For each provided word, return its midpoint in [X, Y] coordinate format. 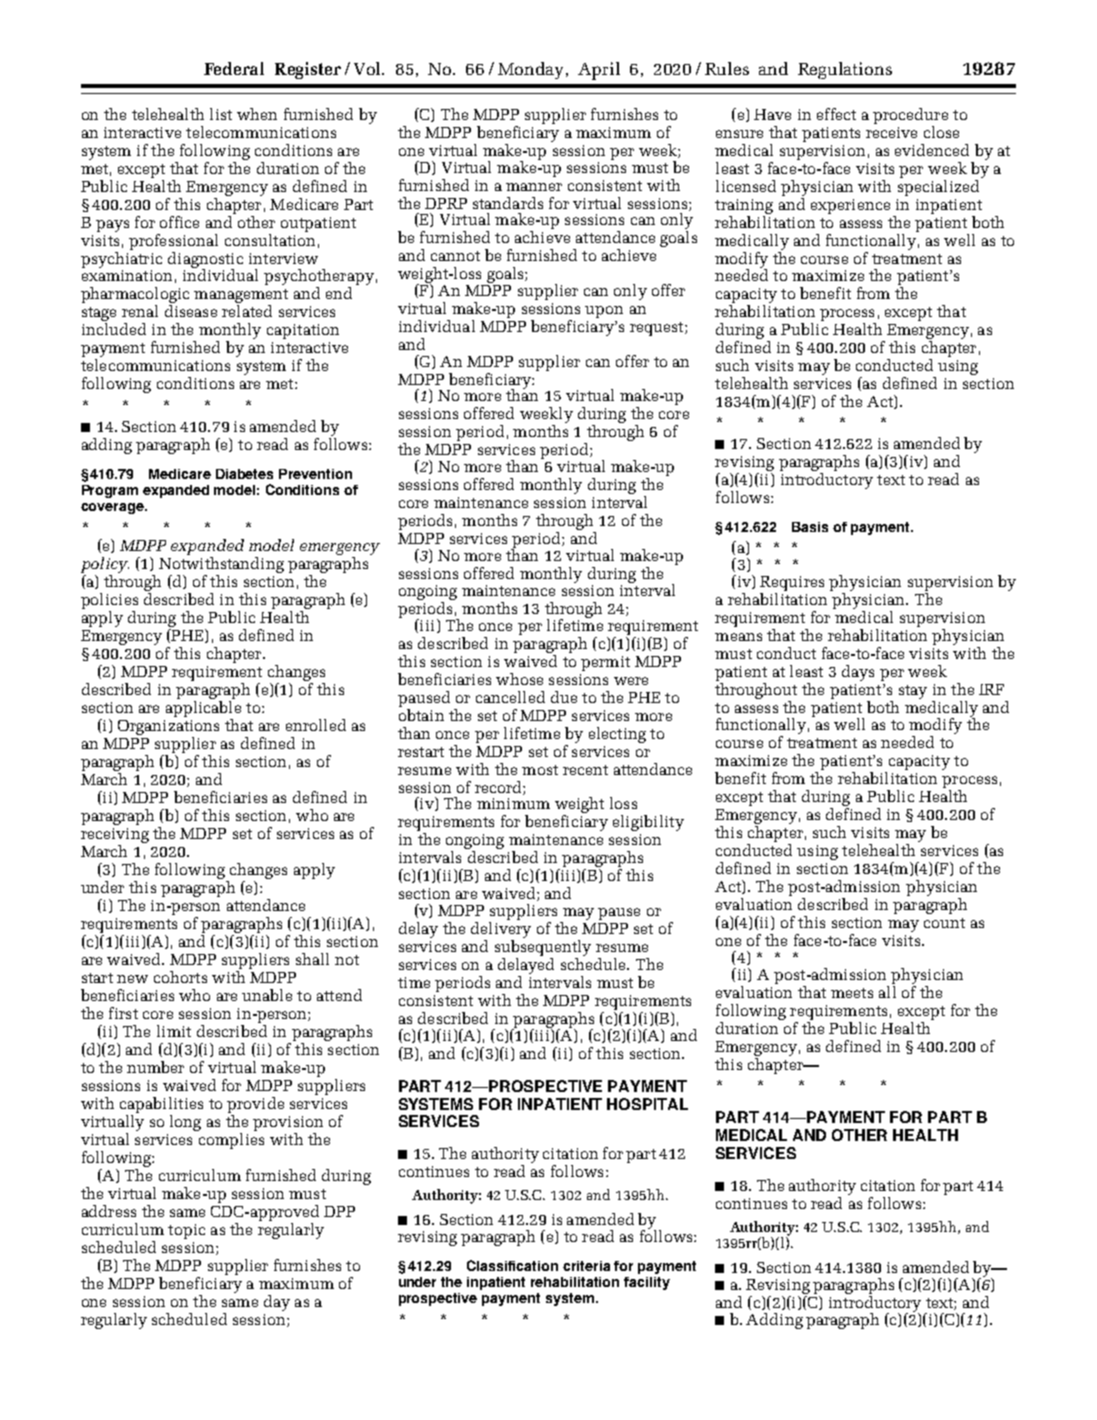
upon [604, 312]
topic [186, 1231]
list [221, 114]
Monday [532, 70]
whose [519, 679]
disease [191, 311]
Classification [512, 1265]
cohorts [180, 977]
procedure [910, 117]
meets [852, 993]
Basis [810, 527]
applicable [203, 707]
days [858, 673]
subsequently [543, 946]
